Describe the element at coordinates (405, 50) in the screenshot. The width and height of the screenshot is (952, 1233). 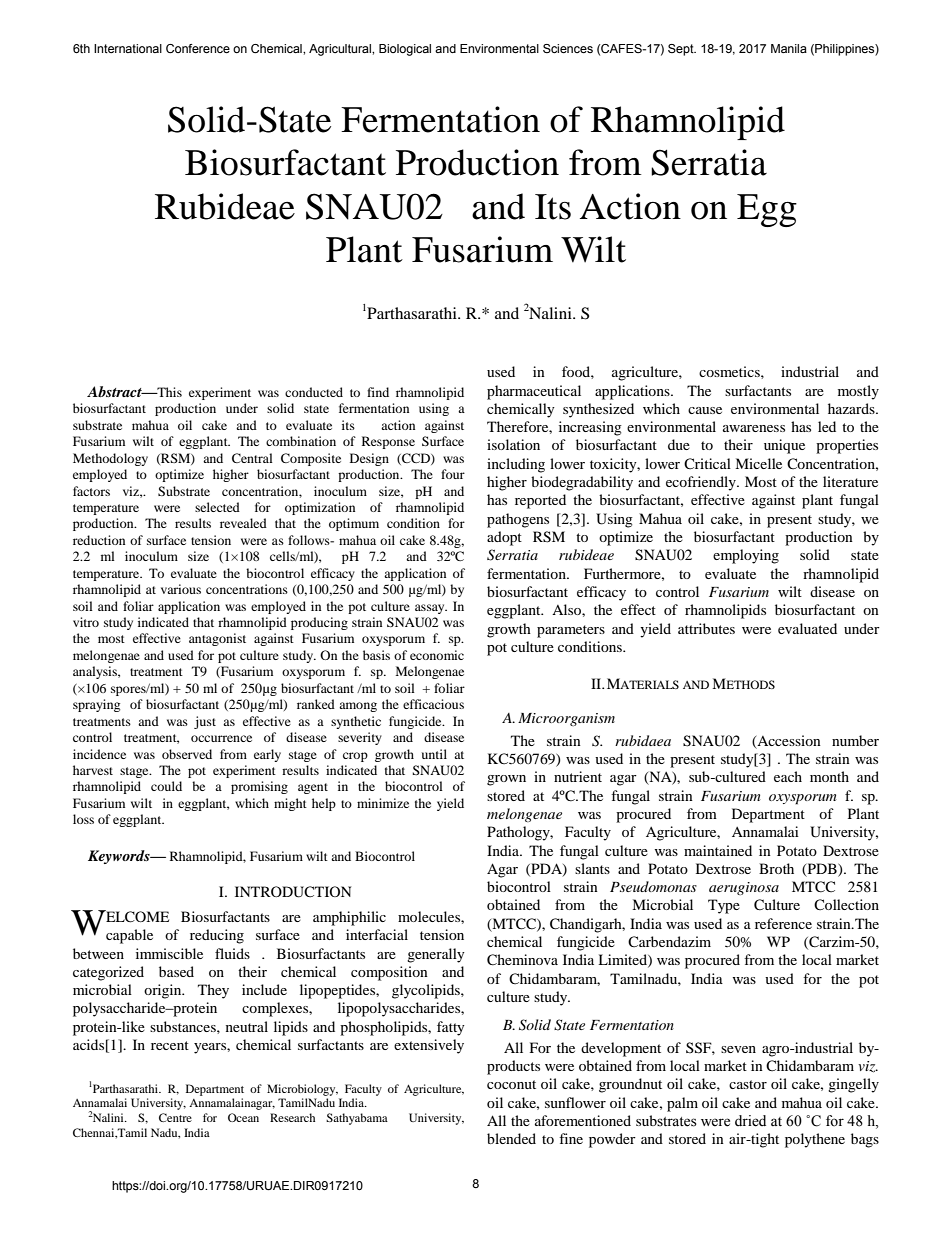
I see `Biological` at that location.
